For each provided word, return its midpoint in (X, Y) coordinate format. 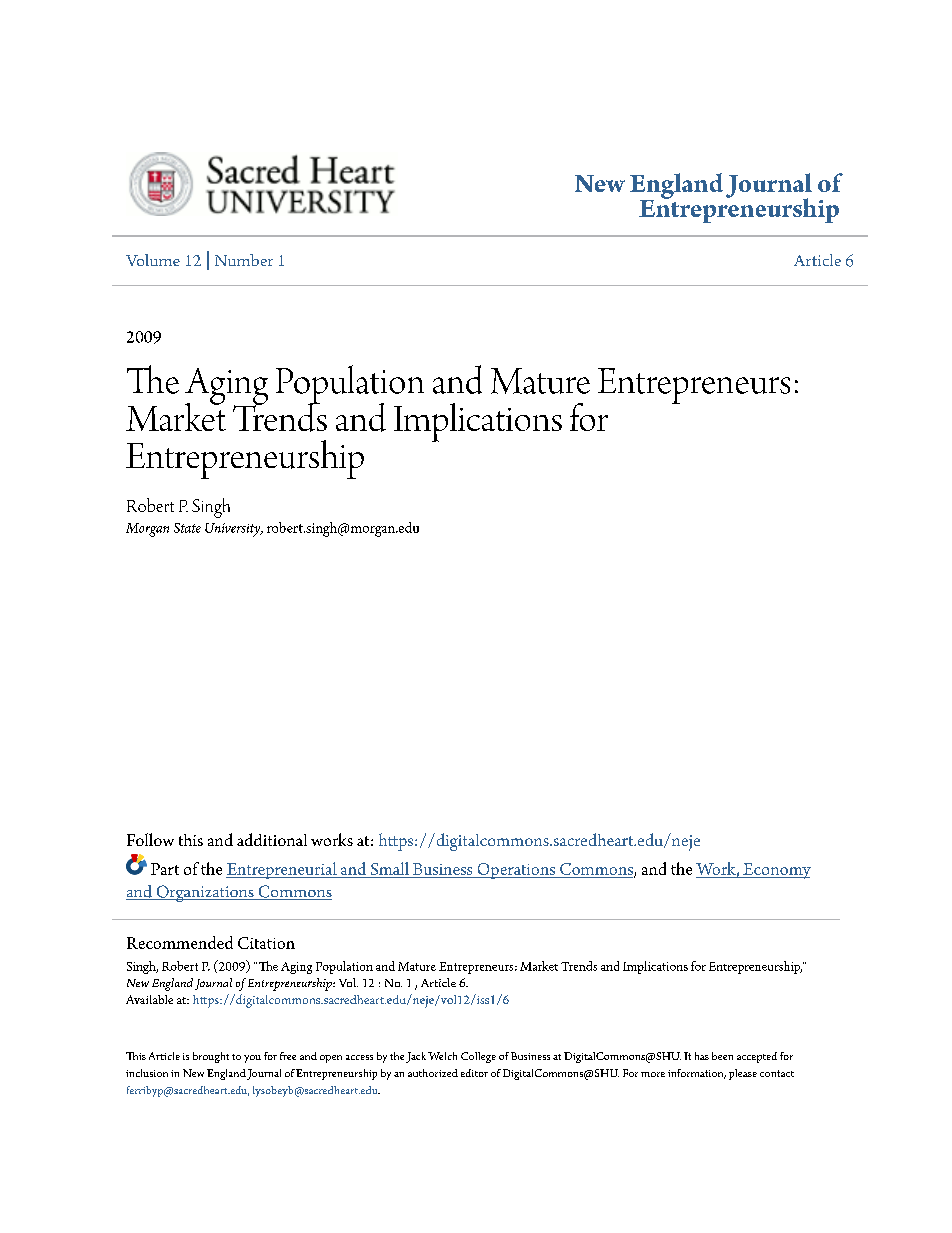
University (234, 530)
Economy (776, 871)
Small (389, 870)
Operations (516, 871)
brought (211, 1057)
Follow (150, 839)
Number (244, 260)
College (478, 1057)
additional (272, 839)
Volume (153, 260)
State (187, 528)
